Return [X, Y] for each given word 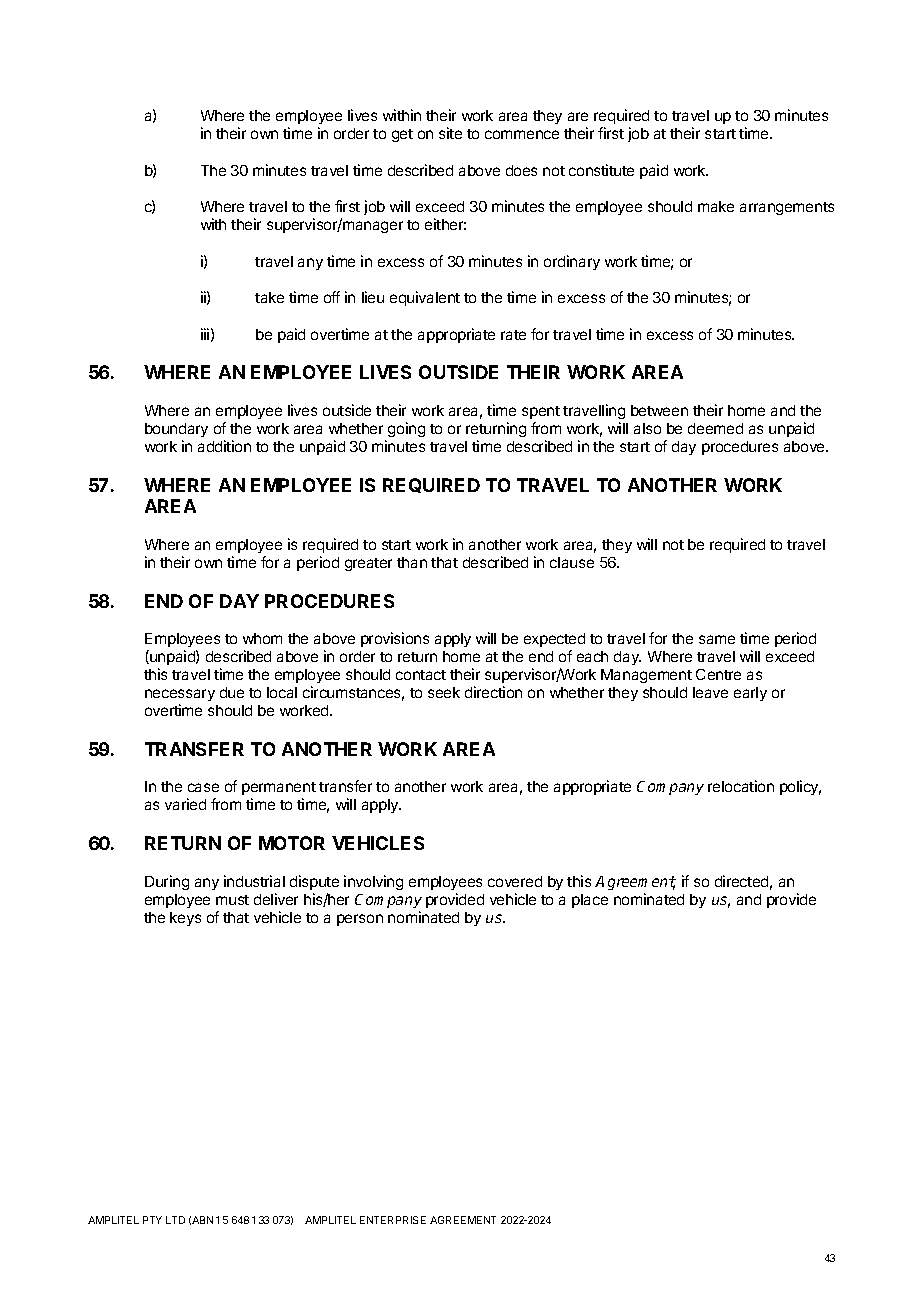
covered [515, 881]
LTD [175, 1220]
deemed [715, 428]
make [716, 206]
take [269, 297]
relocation [741, 786]
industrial [254, 881]
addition [224, 446]
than [412, 562]
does [521, 170]
